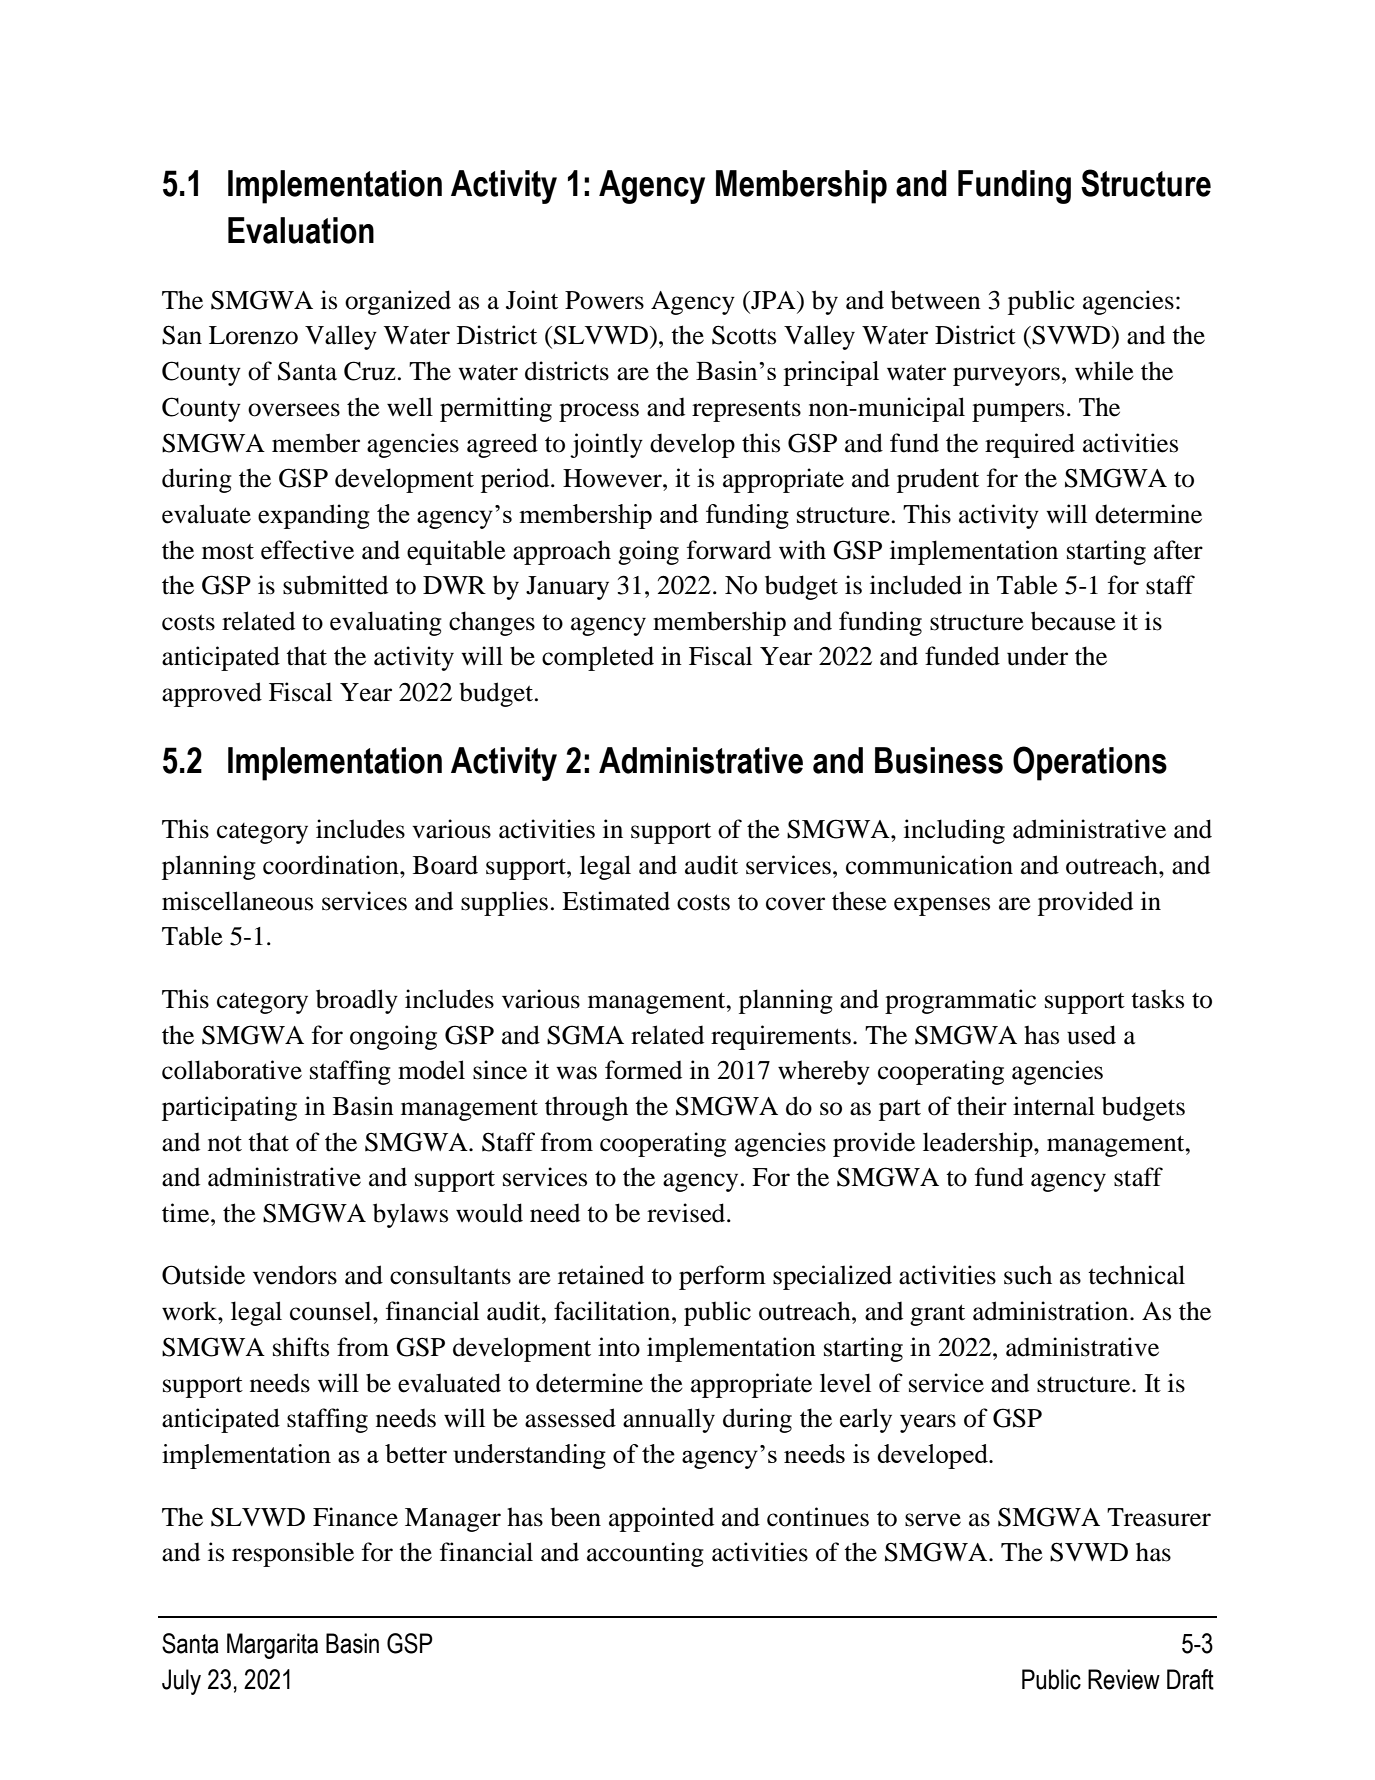 The image size is (1375, 1780). I want to click on Estimated, so click(616, 901).
